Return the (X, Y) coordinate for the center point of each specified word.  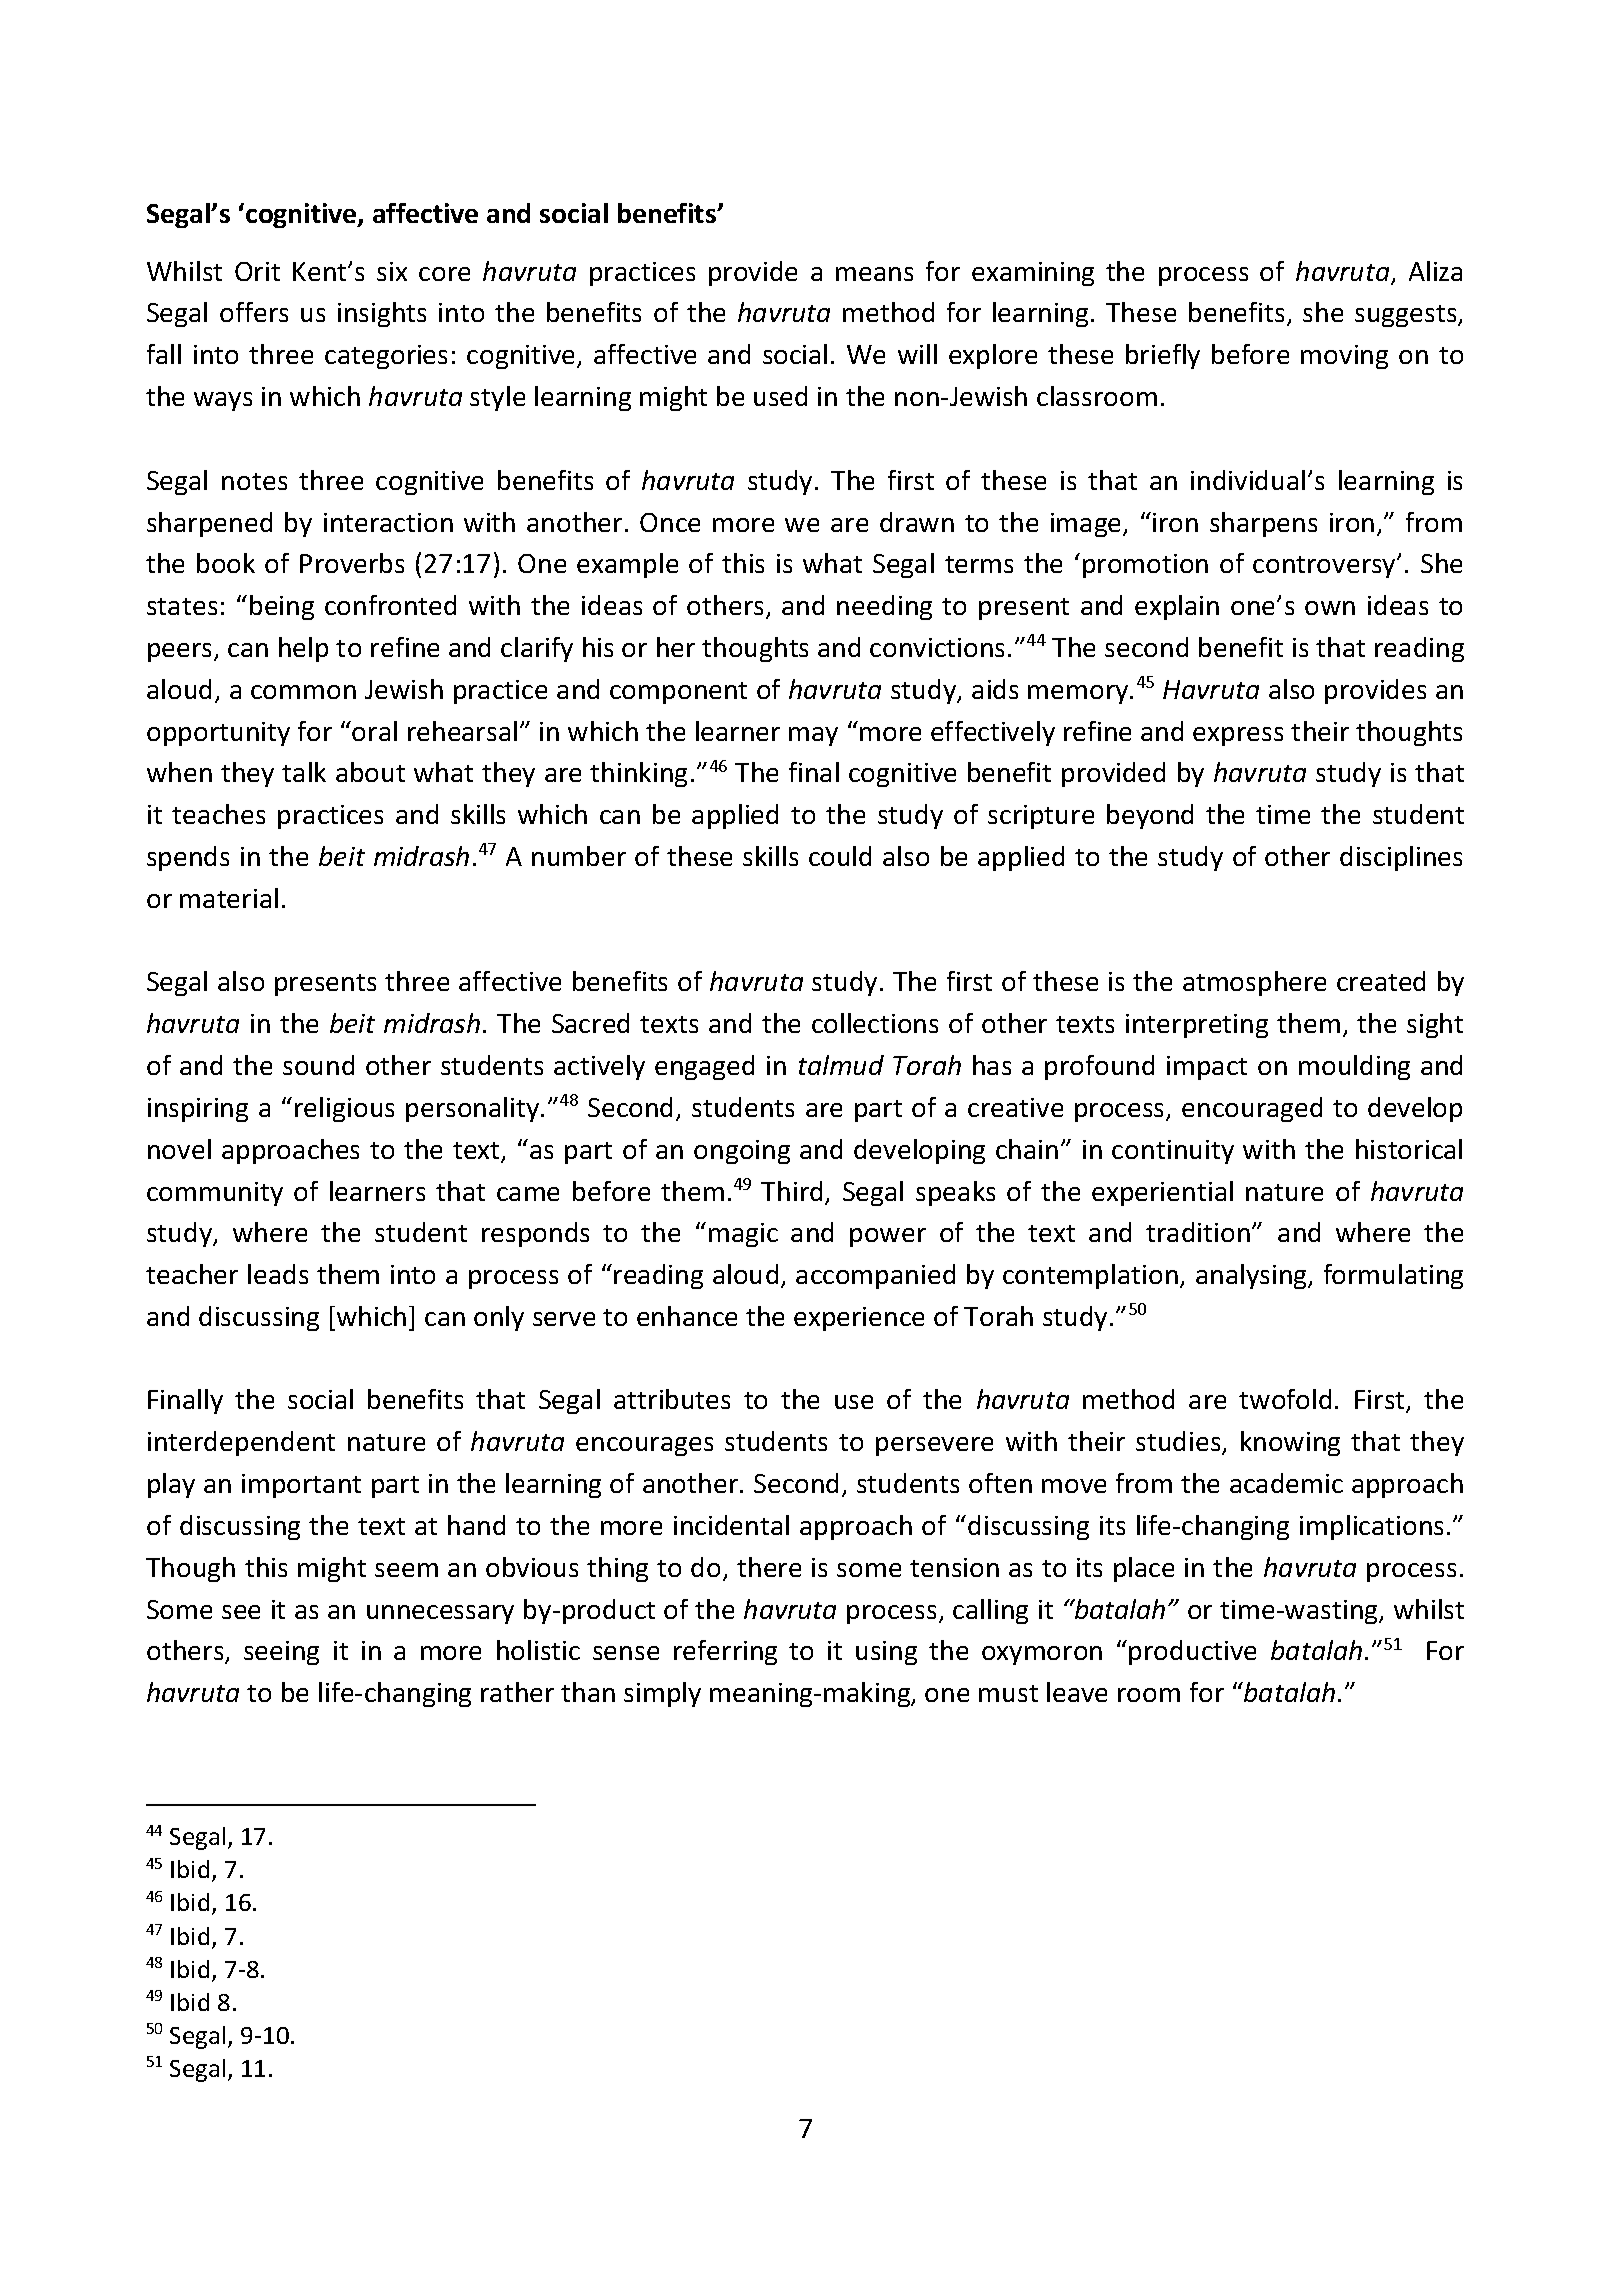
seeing (281, 1653)
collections (875, 1023)
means (874, 274)
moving (1344, 357)
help (303, 649)
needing (884, 607)
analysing (1253, 1276)
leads (278, 1274)
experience (859, 1319)
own (1330, 608)
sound (318, 1065)
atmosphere (1254, 983)
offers (254, 312)
